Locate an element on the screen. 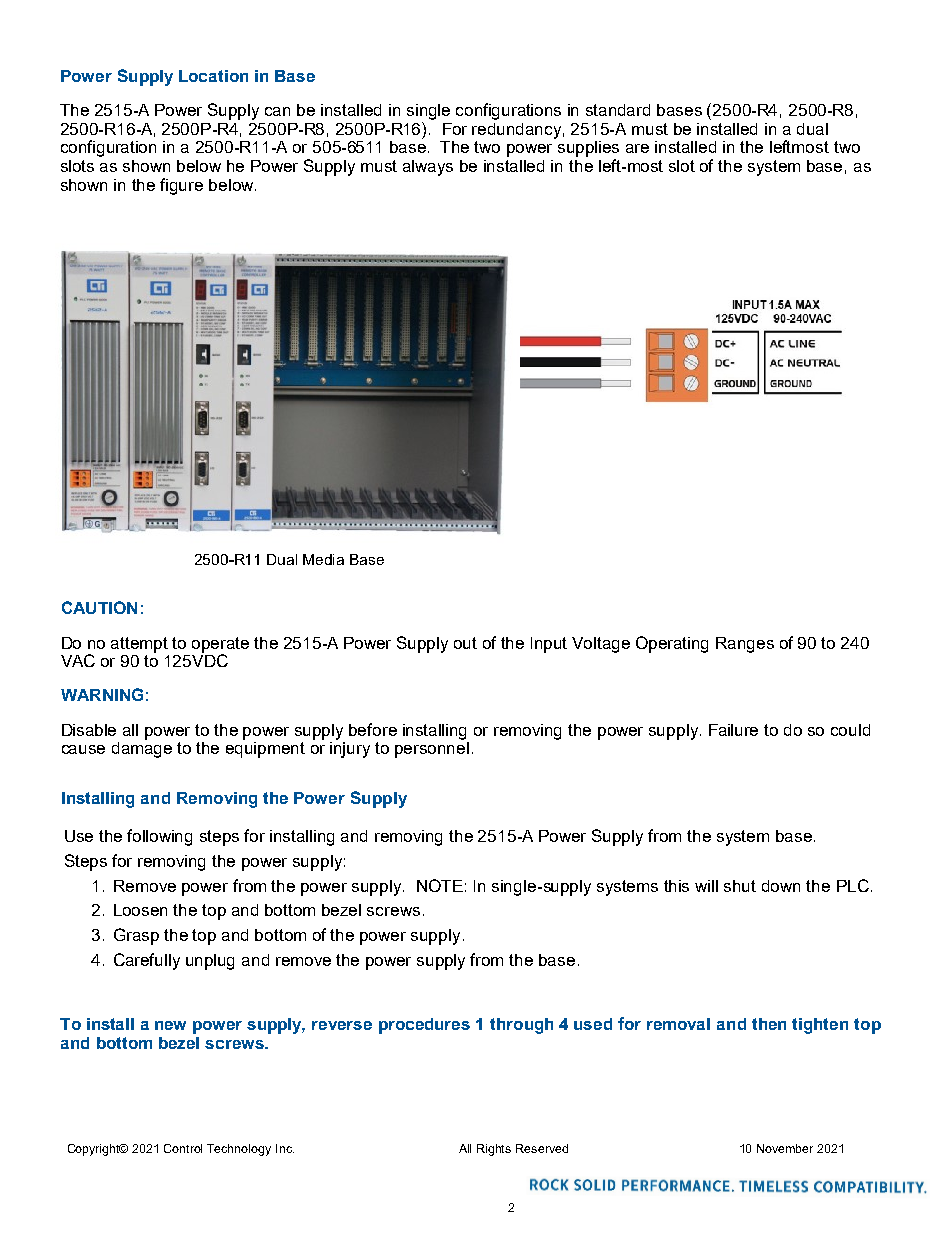  standard is located at coordinates (618, 110).
